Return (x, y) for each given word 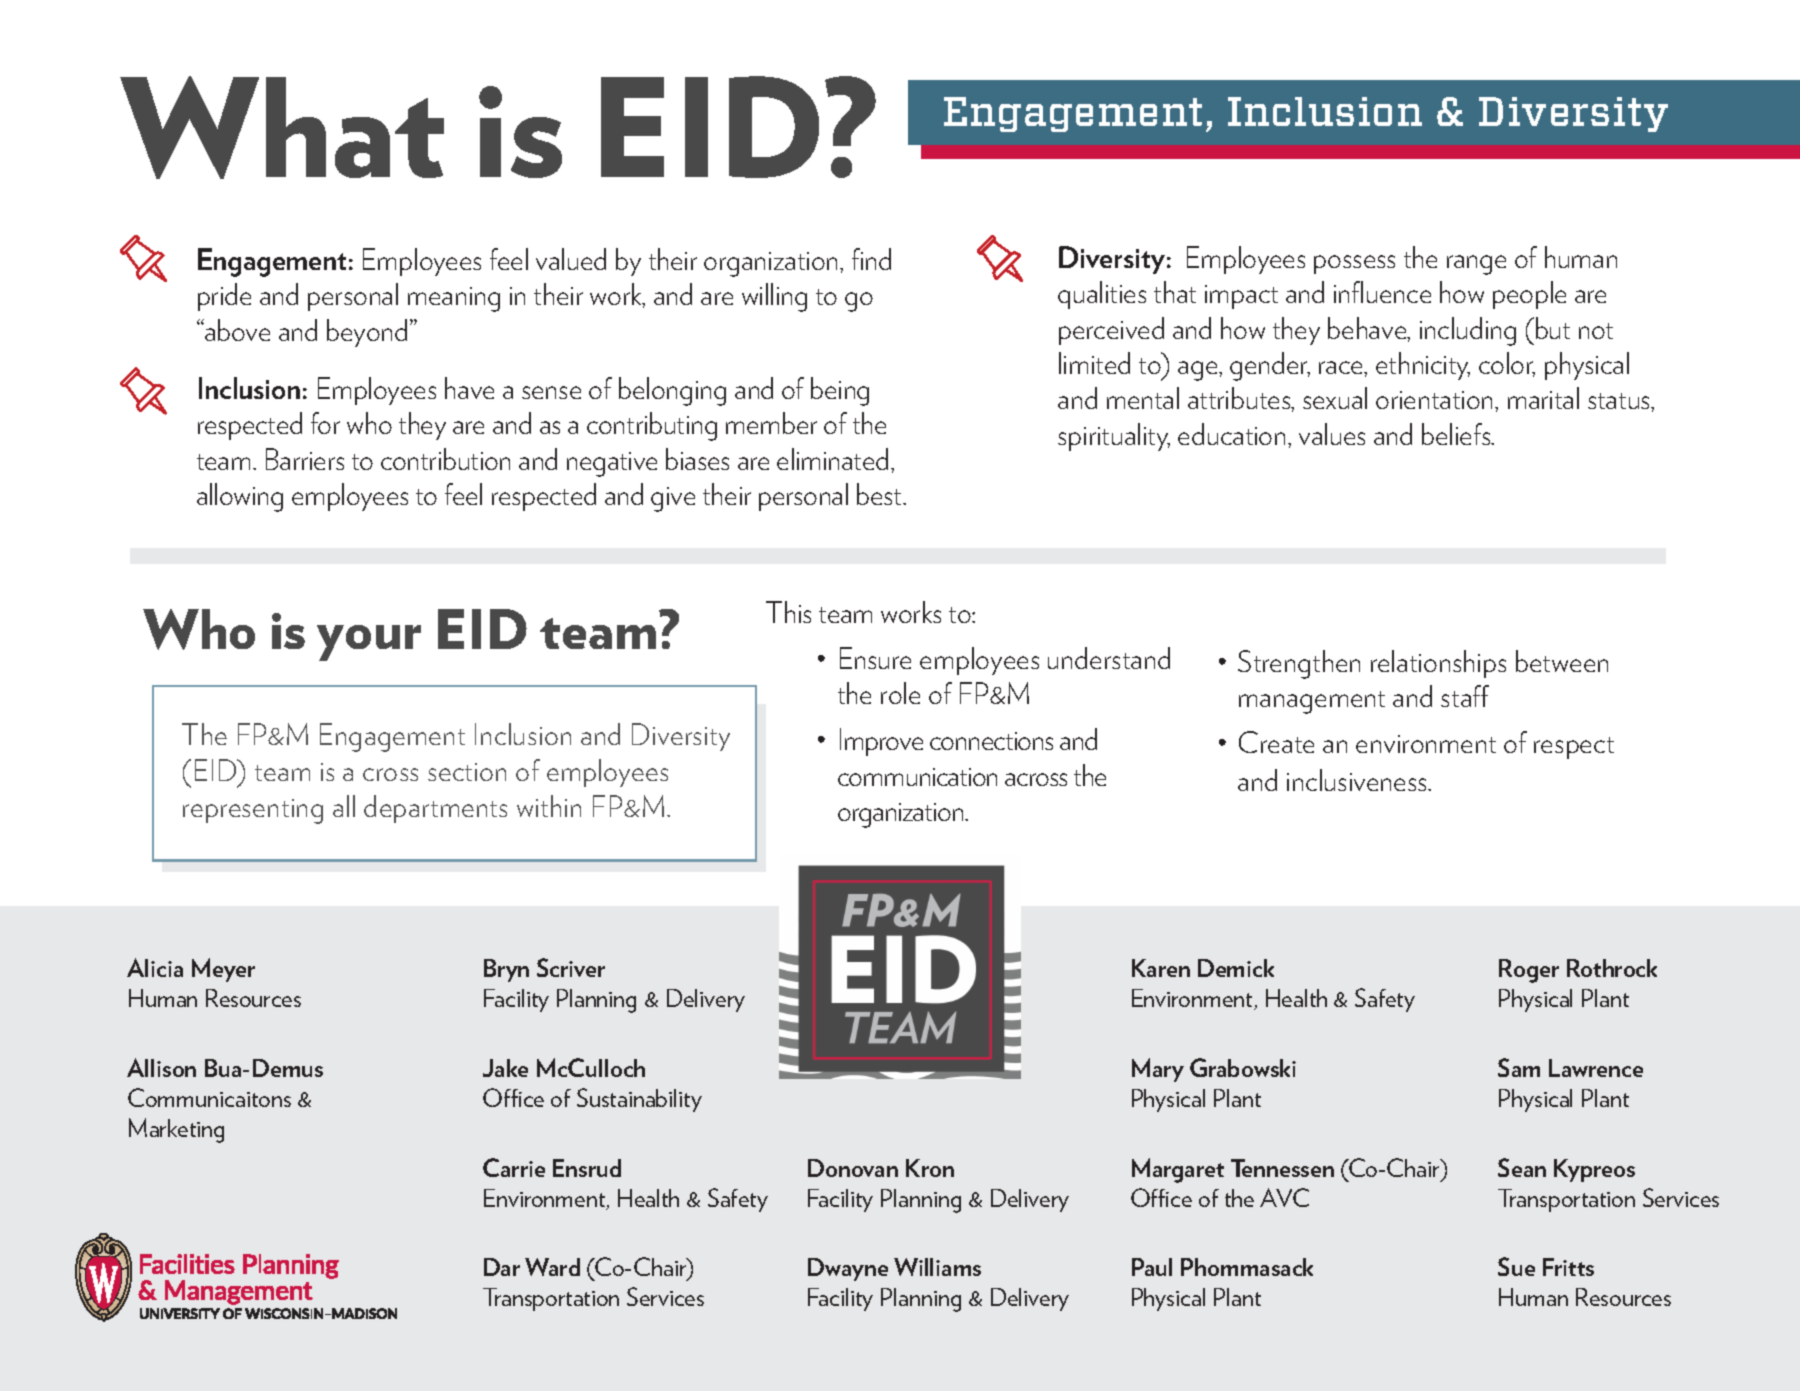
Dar (502, 1267)
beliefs (1457, 434)
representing (253, 811)
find (871, 259)
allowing (240, 497)
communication (917, 777)
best (880, 494)
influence (1382, 292)
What (282, 127)
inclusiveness (1358, 780)
